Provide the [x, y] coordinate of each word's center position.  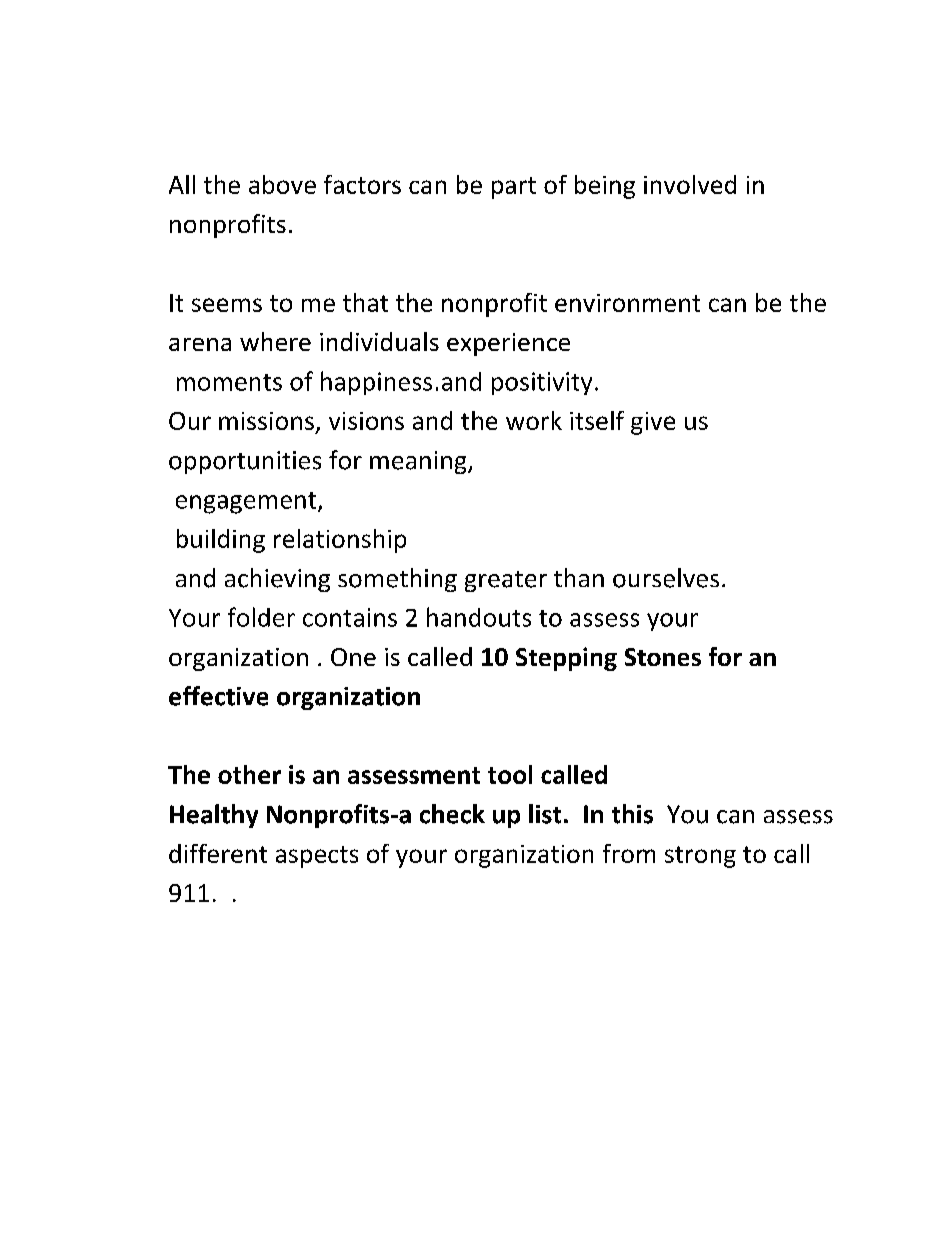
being [605, 187]
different [218, 853]
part [514, 188]
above [282, 184]
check [452, 814]
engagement [247, 503]
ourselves [666, 578]
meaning [419, 462]
